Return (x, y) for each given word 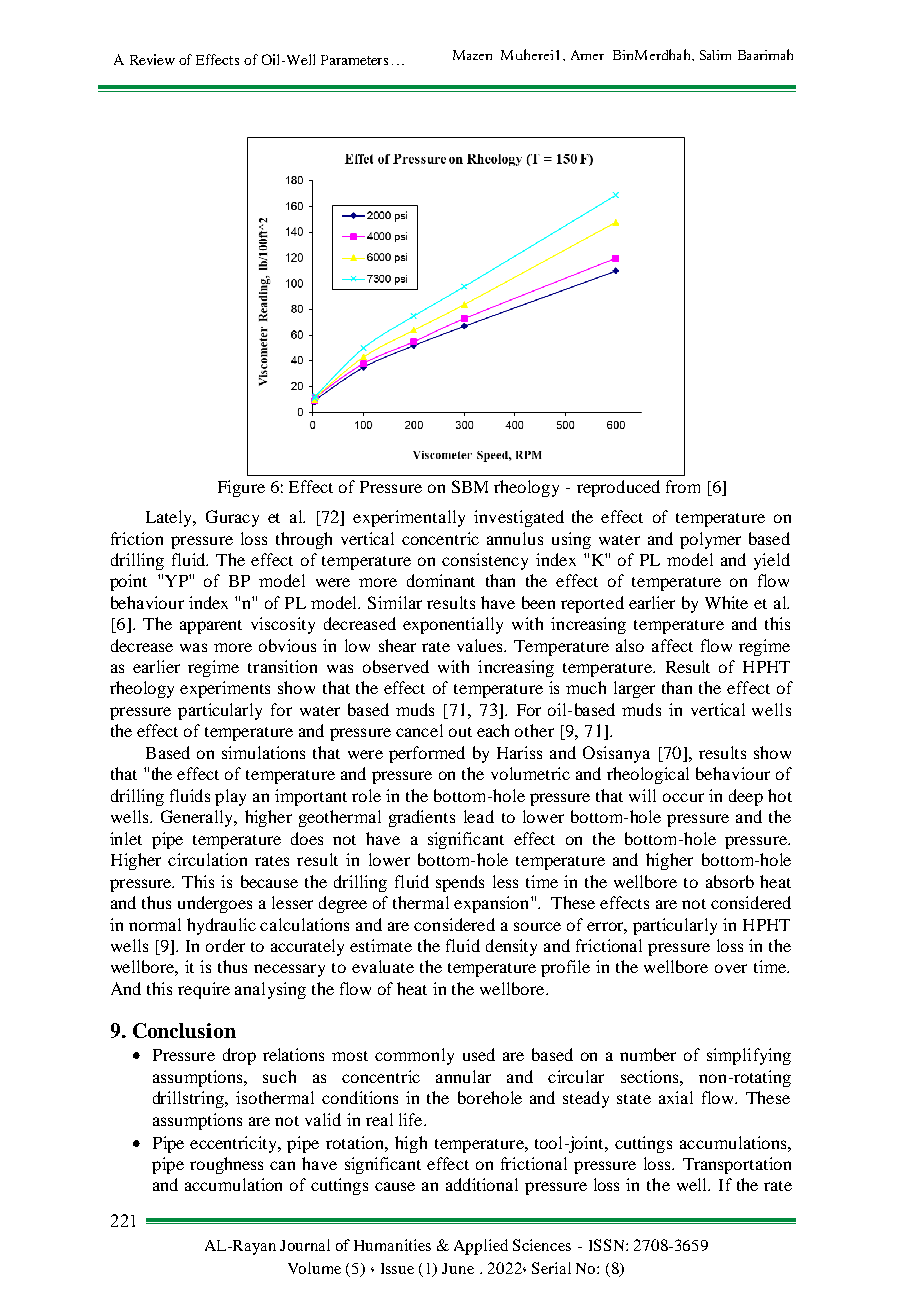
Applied (481, 1247)
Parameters (354, 60)
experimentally (409, 518)
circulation (207, 859)
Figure (241, 488)
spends (460, 883)
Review (152, 59)
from (683, 486)
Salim (715, 55)
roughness (226, 1165)
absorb (730, 881)
